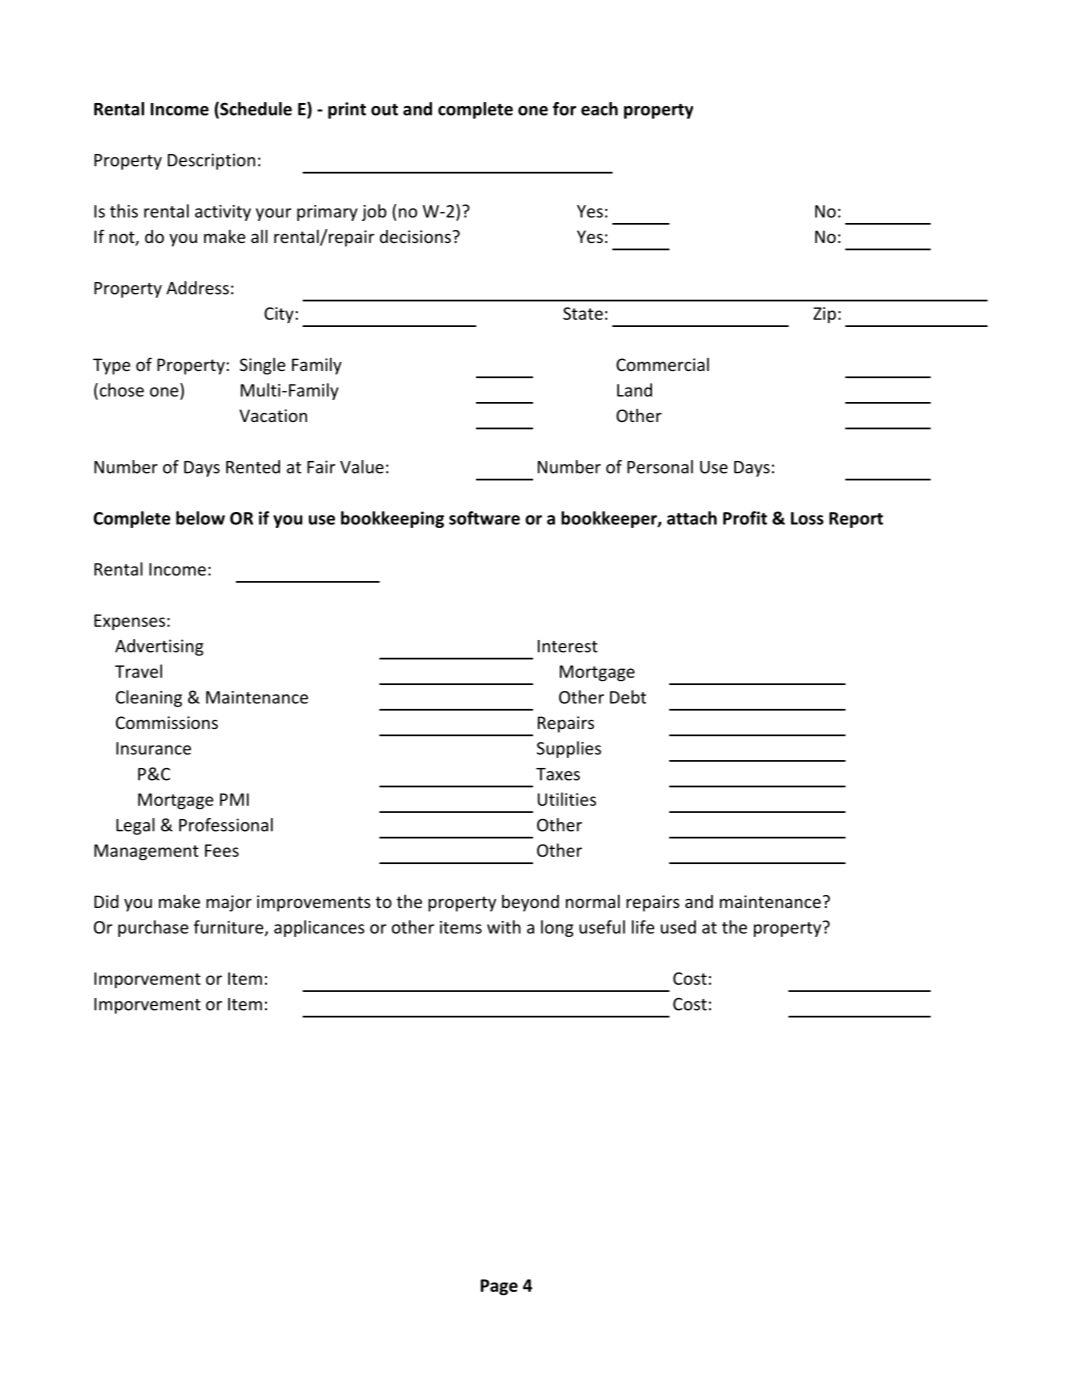 The image size is (1078, 1395). Describe the element at coordinates (678, 927) in the image. I see `used` at that location.
